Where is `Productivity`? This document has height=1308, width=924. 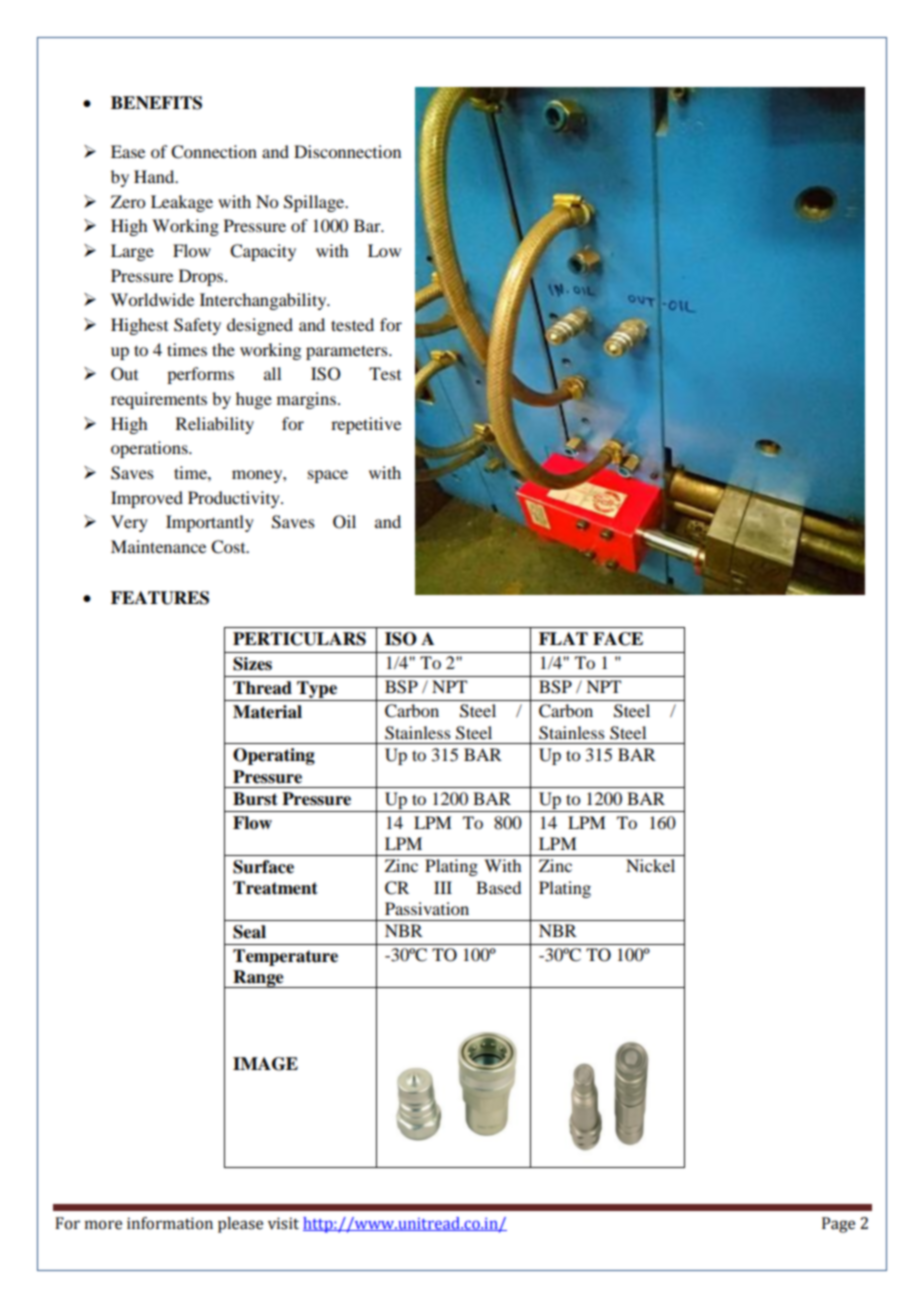 Productivity is located at coordinates (235, 499).
